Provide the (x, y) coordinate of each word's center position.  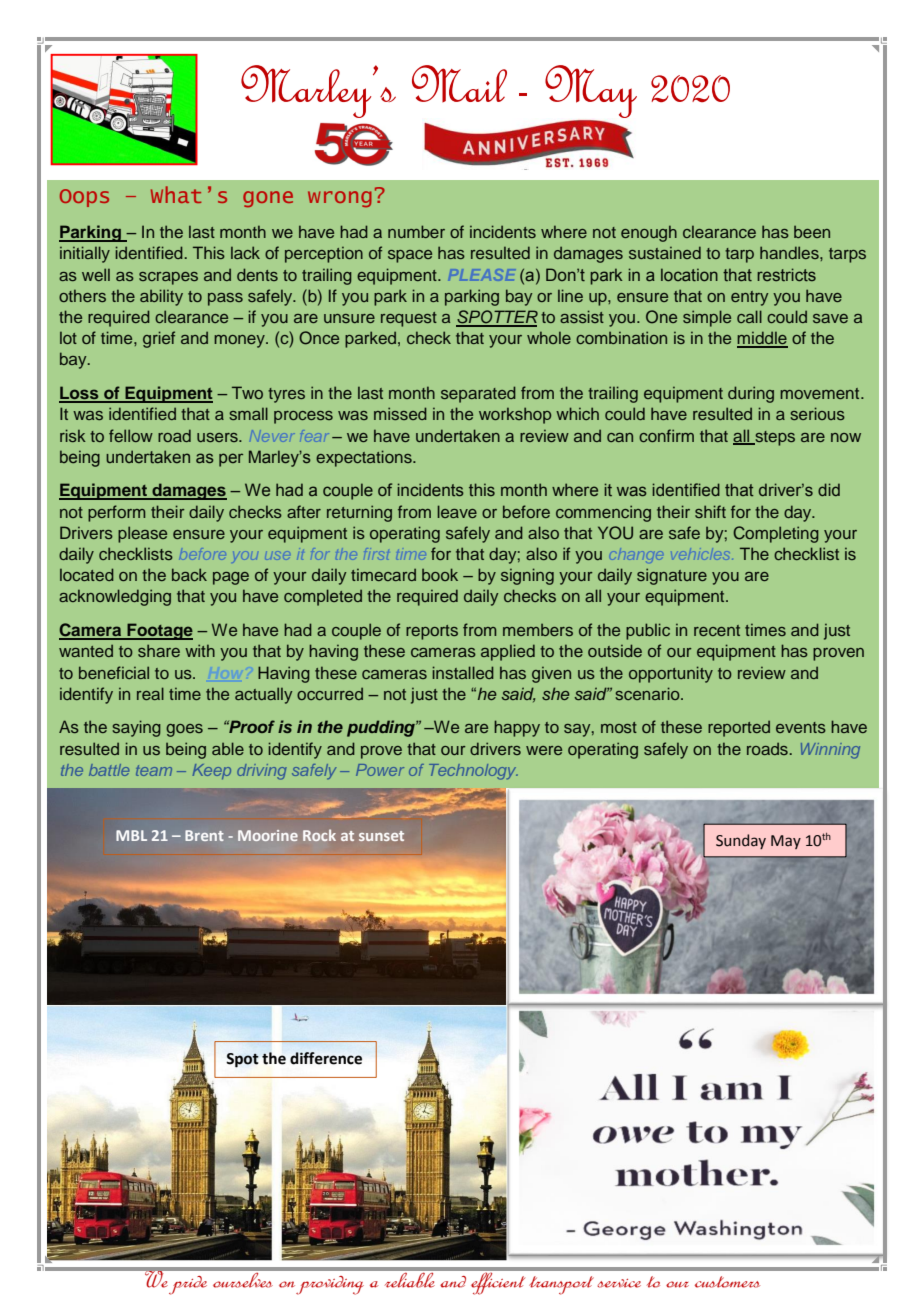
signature (672, 576)
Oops (84, 198)
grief (159, 339)
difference (326, 1058)
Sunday (741, 841)
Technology (473, 772)
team (154, 770)
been (812, 232)
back (189, 574)
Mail (459, 83)
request (409, 319)
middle (762, 339)
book (440, 574)
